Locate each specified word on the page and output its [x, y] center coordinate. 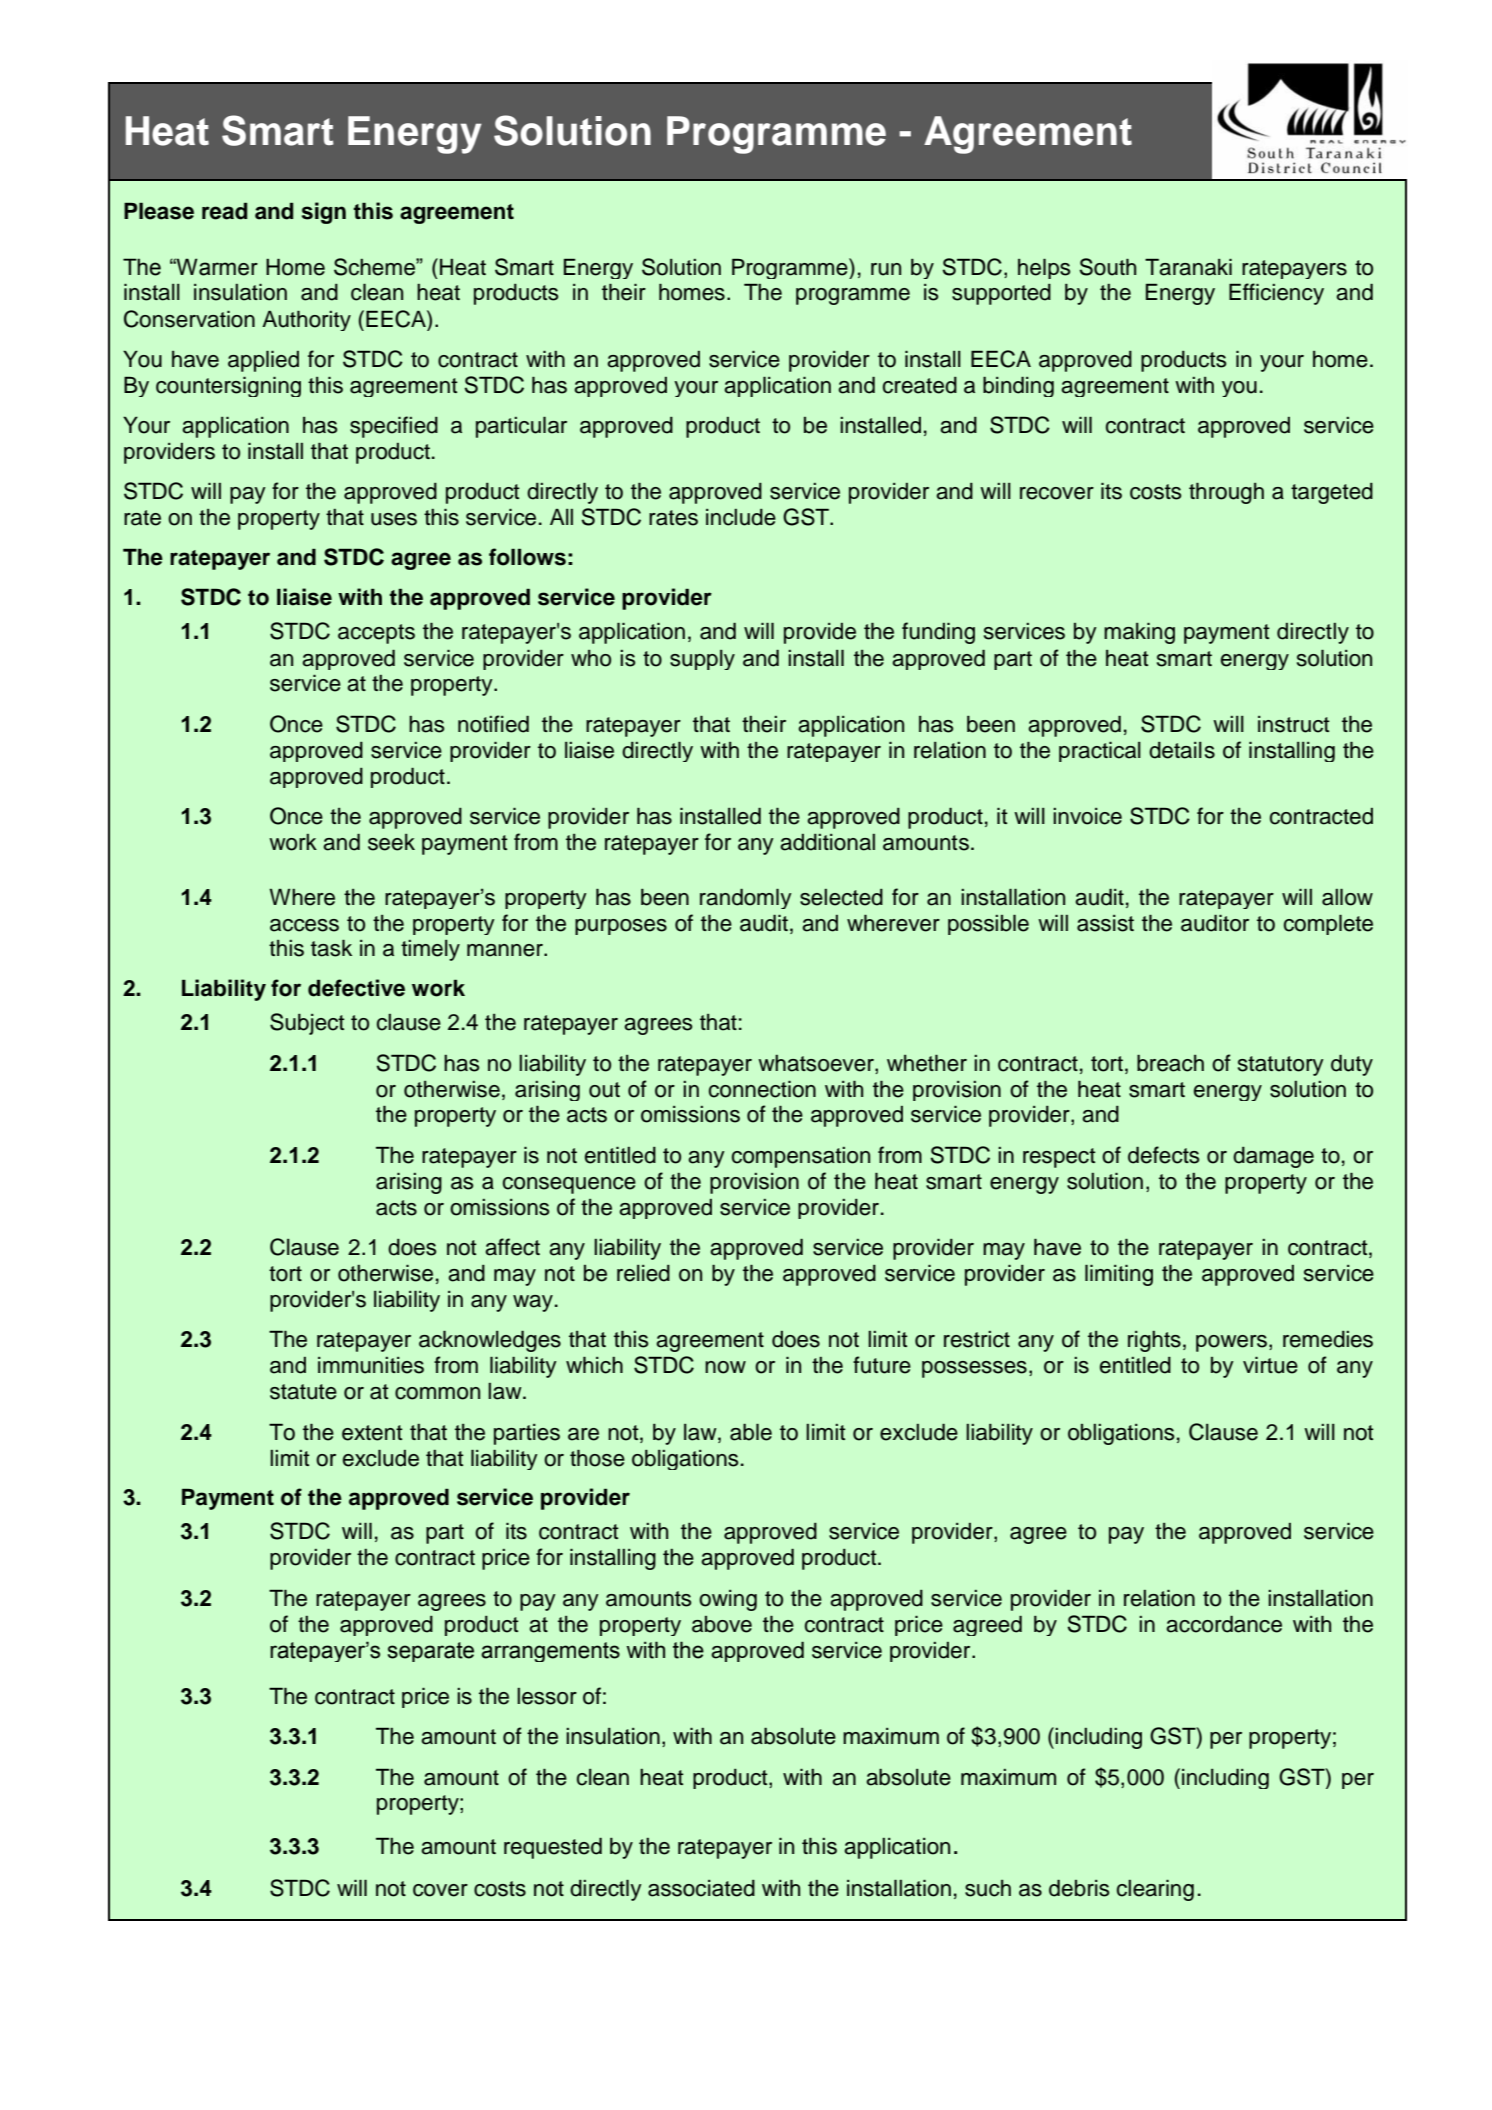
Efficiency [1276, 294]
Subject [307, 1024]
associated [701, 1888]
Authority [306, 321]
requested [553, 1848]
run [886, 269]
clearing [1155, 1890]
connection [762, 1089]
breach [1170, 1063]
